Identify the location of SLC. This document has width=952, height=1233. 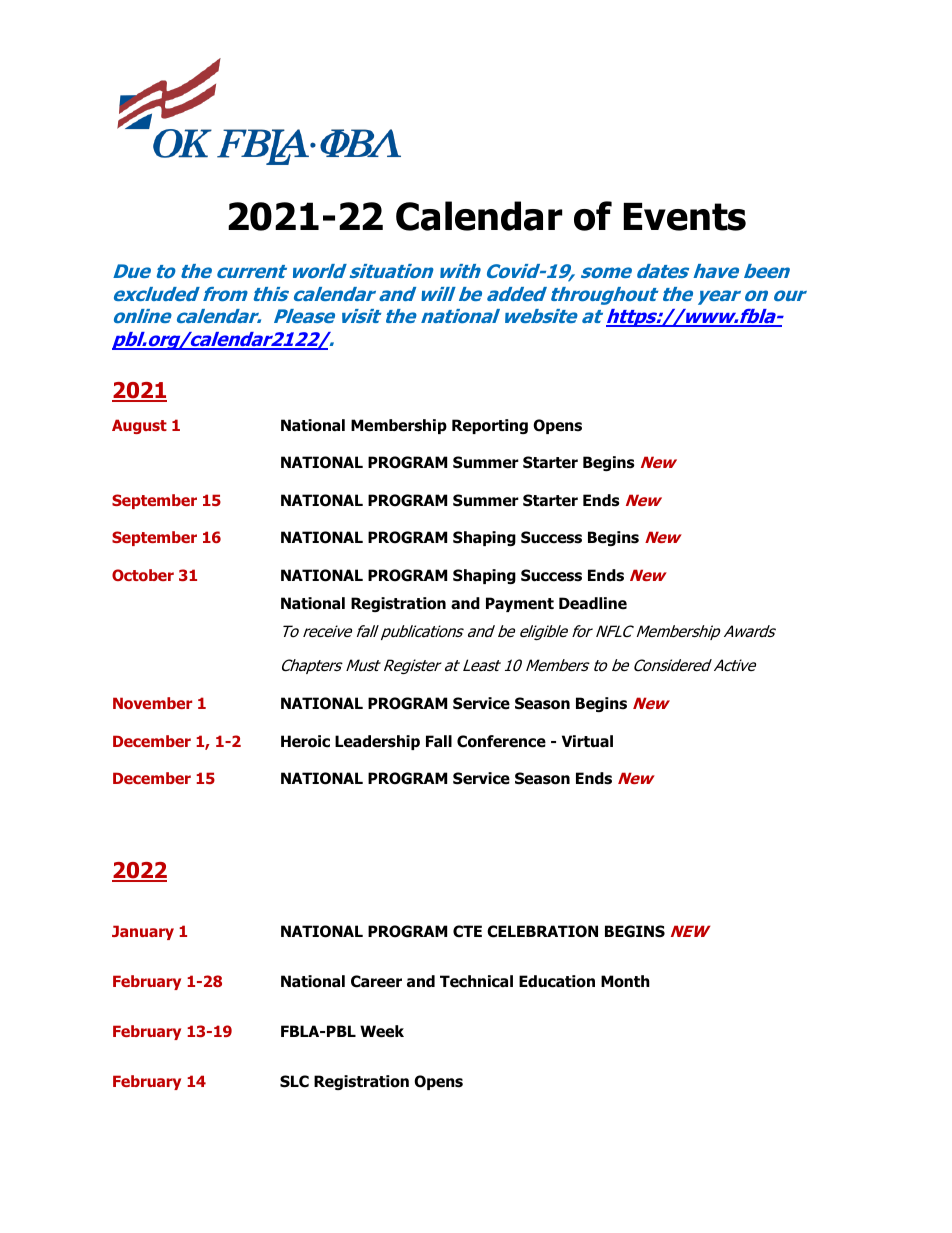
(294, 1081).
